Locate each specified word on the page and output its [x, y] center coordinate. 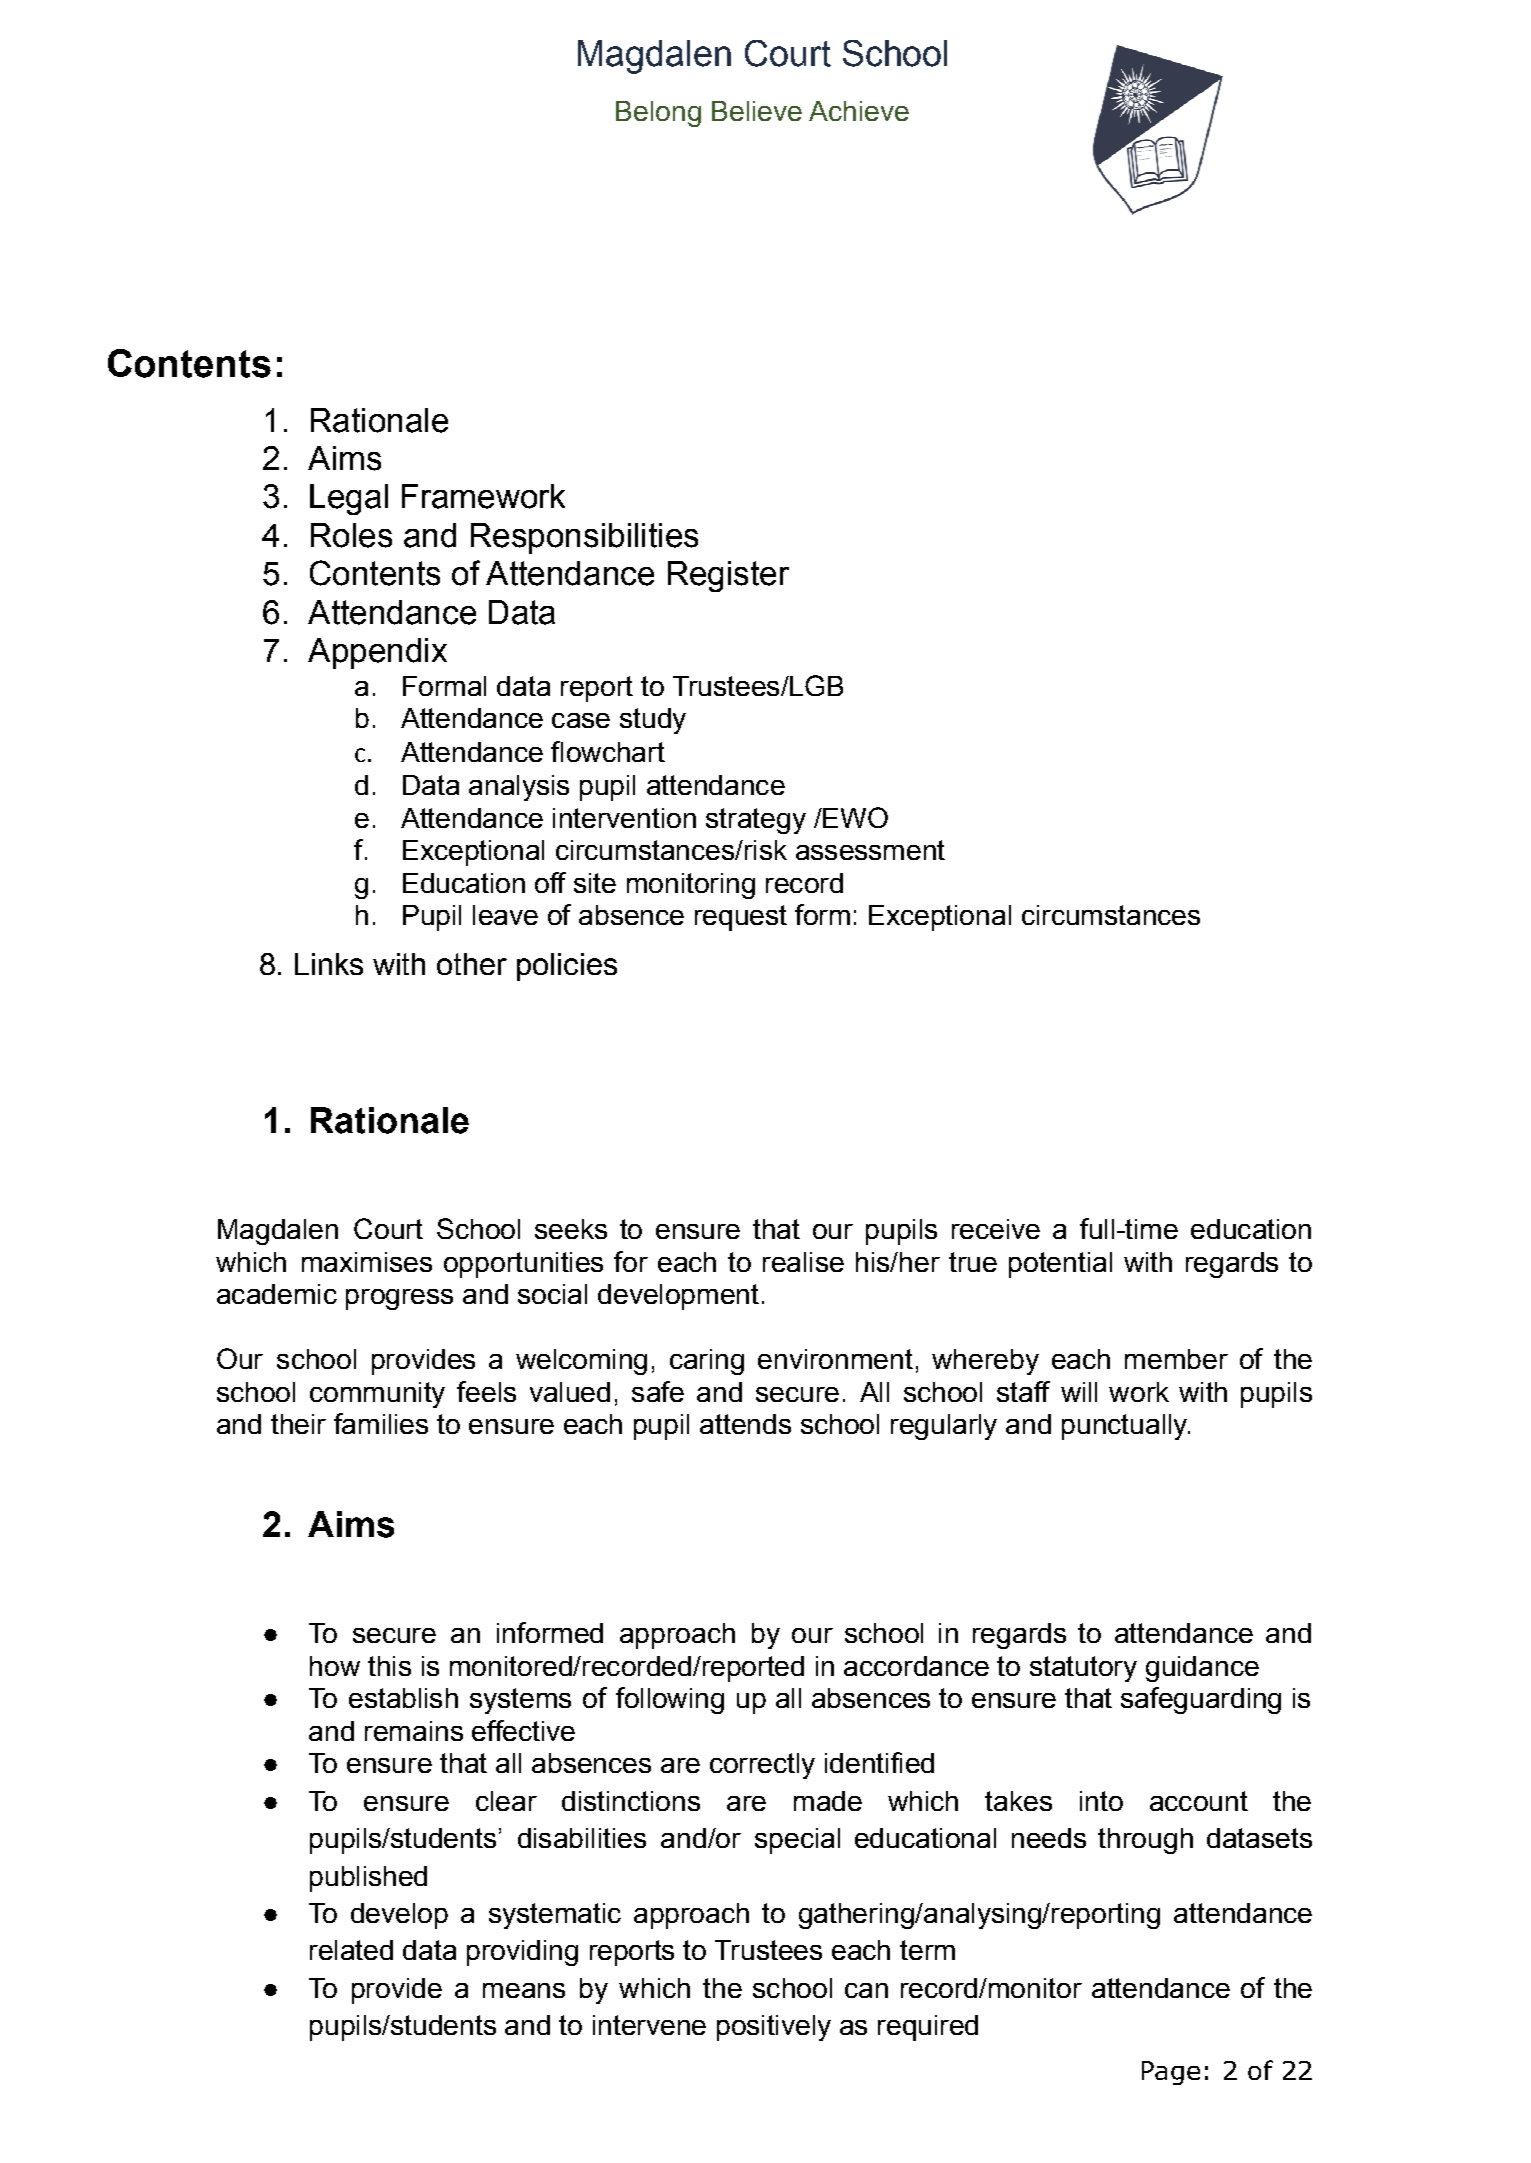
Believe [757, 111]
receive [996, 1229]
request [741, 918]
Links [329, 964]
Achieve [859, 111]
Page [1171, 2073]
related [351, 1950]
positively [774, 2028]
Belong [658, 114]
